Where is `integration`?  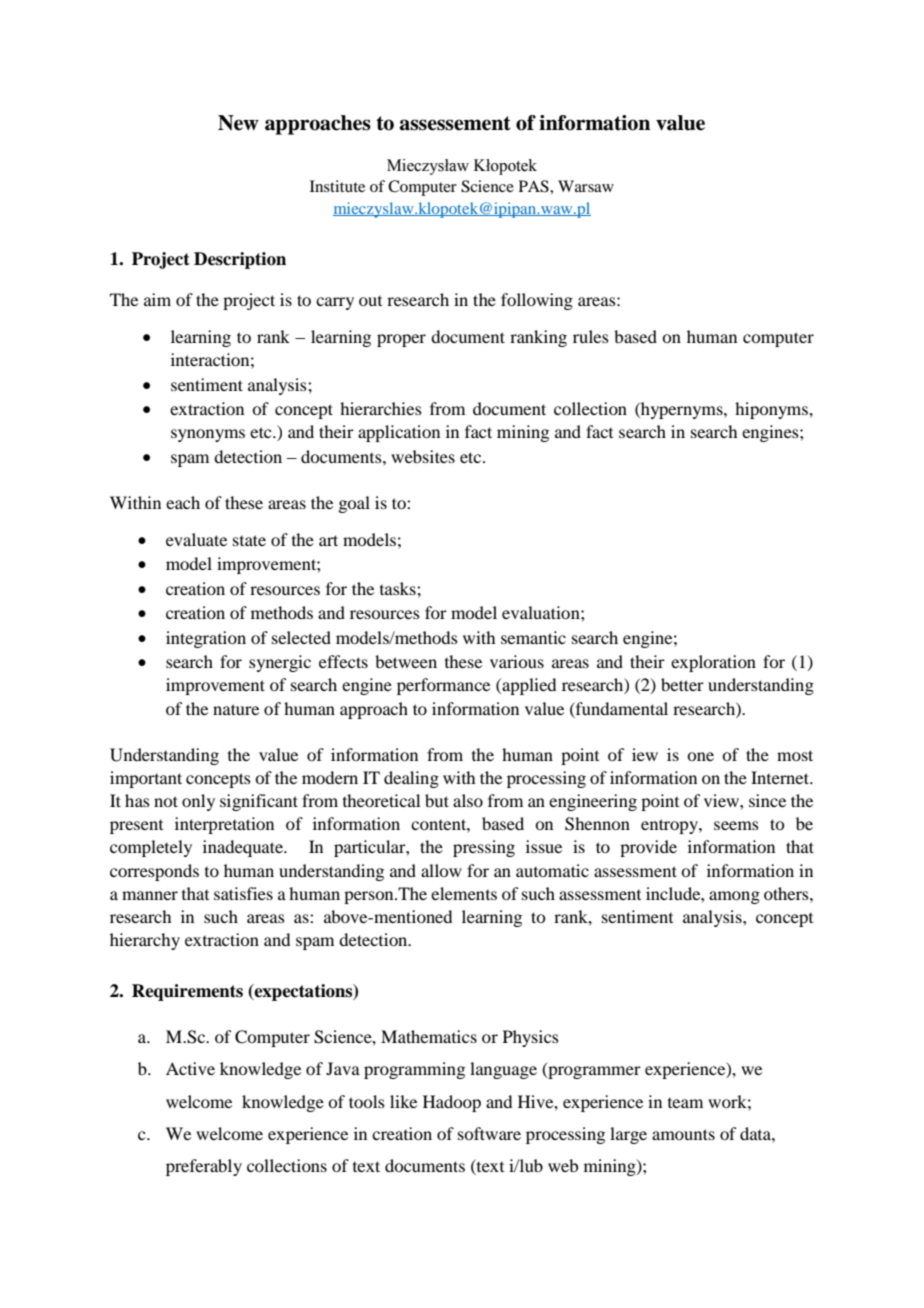
integration is located at coordinates (206, 639).
